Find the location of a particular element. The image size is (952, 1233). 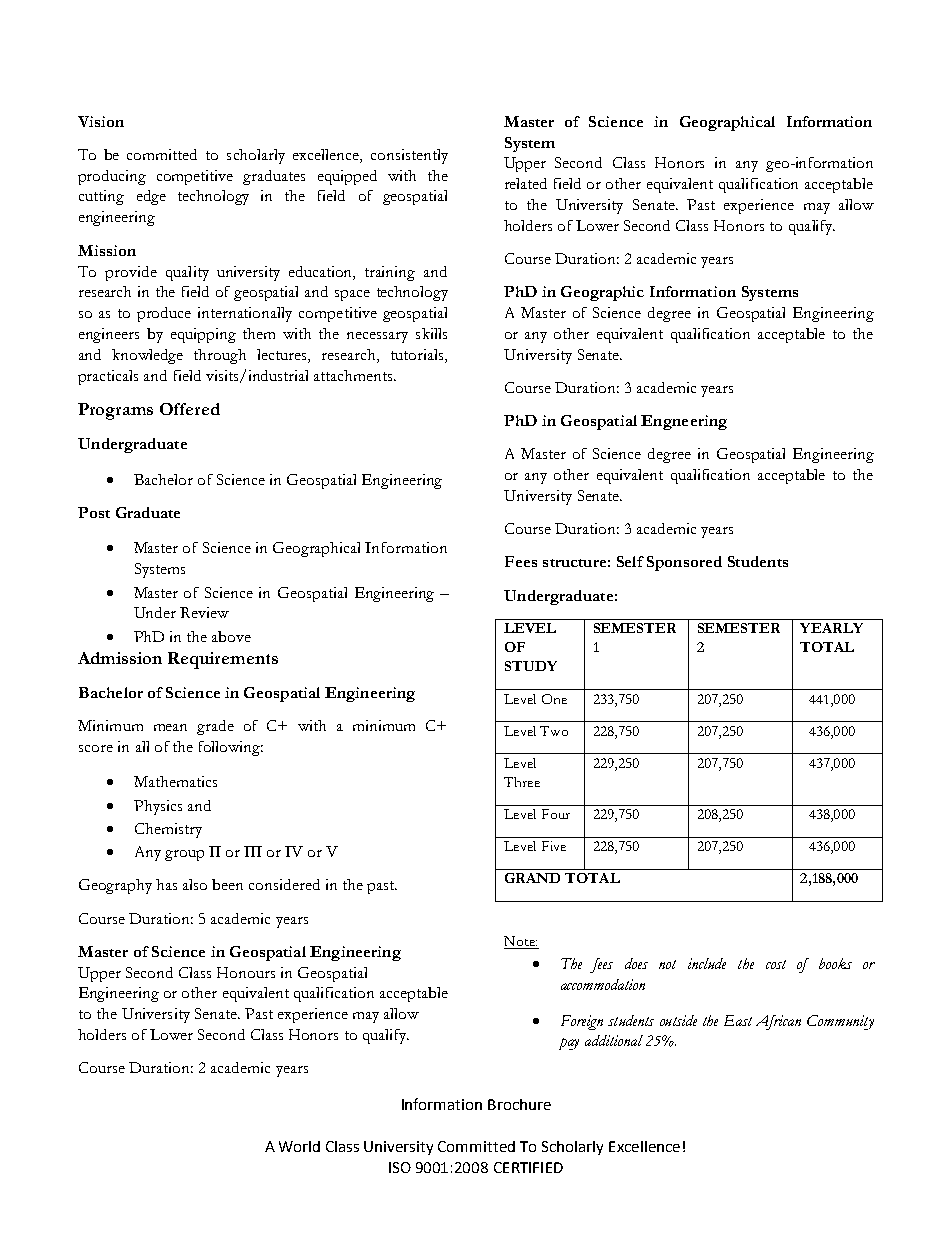

Four is located at coordinates (556, 814).
